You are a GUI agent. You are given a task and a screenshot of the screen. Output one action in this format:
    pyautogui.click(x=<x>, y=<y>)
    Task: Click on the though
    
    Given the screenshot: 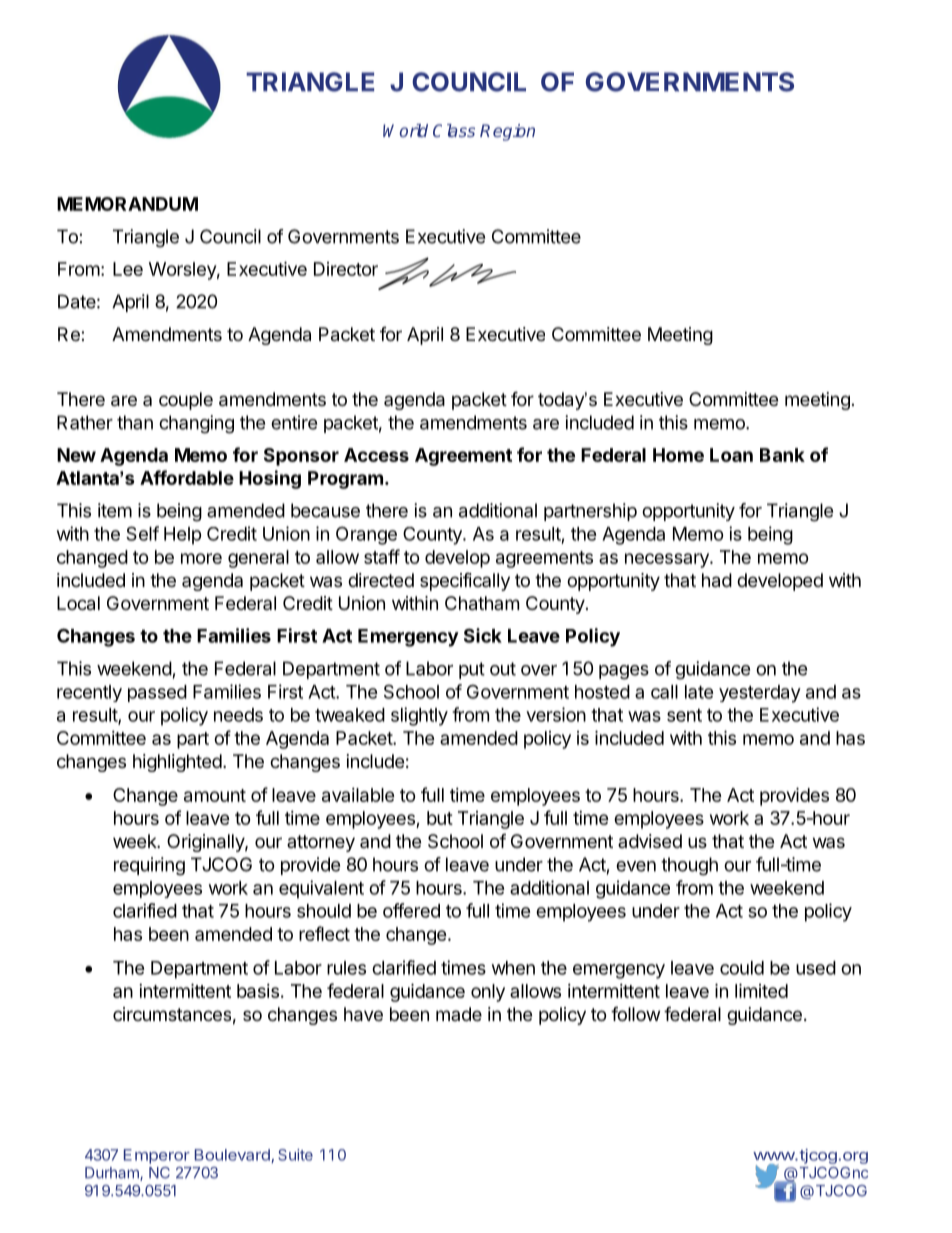 What is the action you would take?
    pyautogui.click(x=689, y=866)
